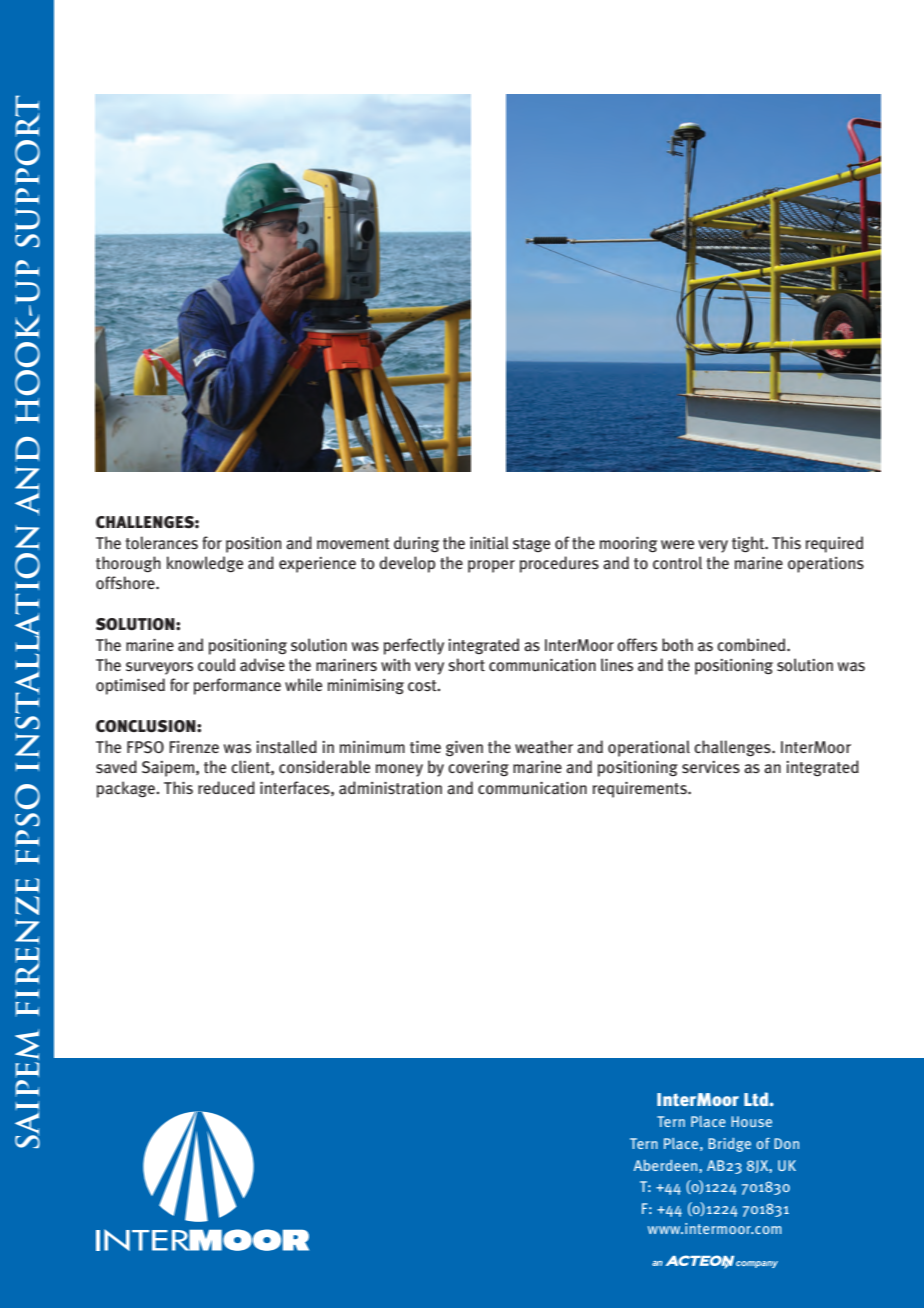  Describe the element at coordinates (729, 1145) in the image. I see `Bridge` at that location.
